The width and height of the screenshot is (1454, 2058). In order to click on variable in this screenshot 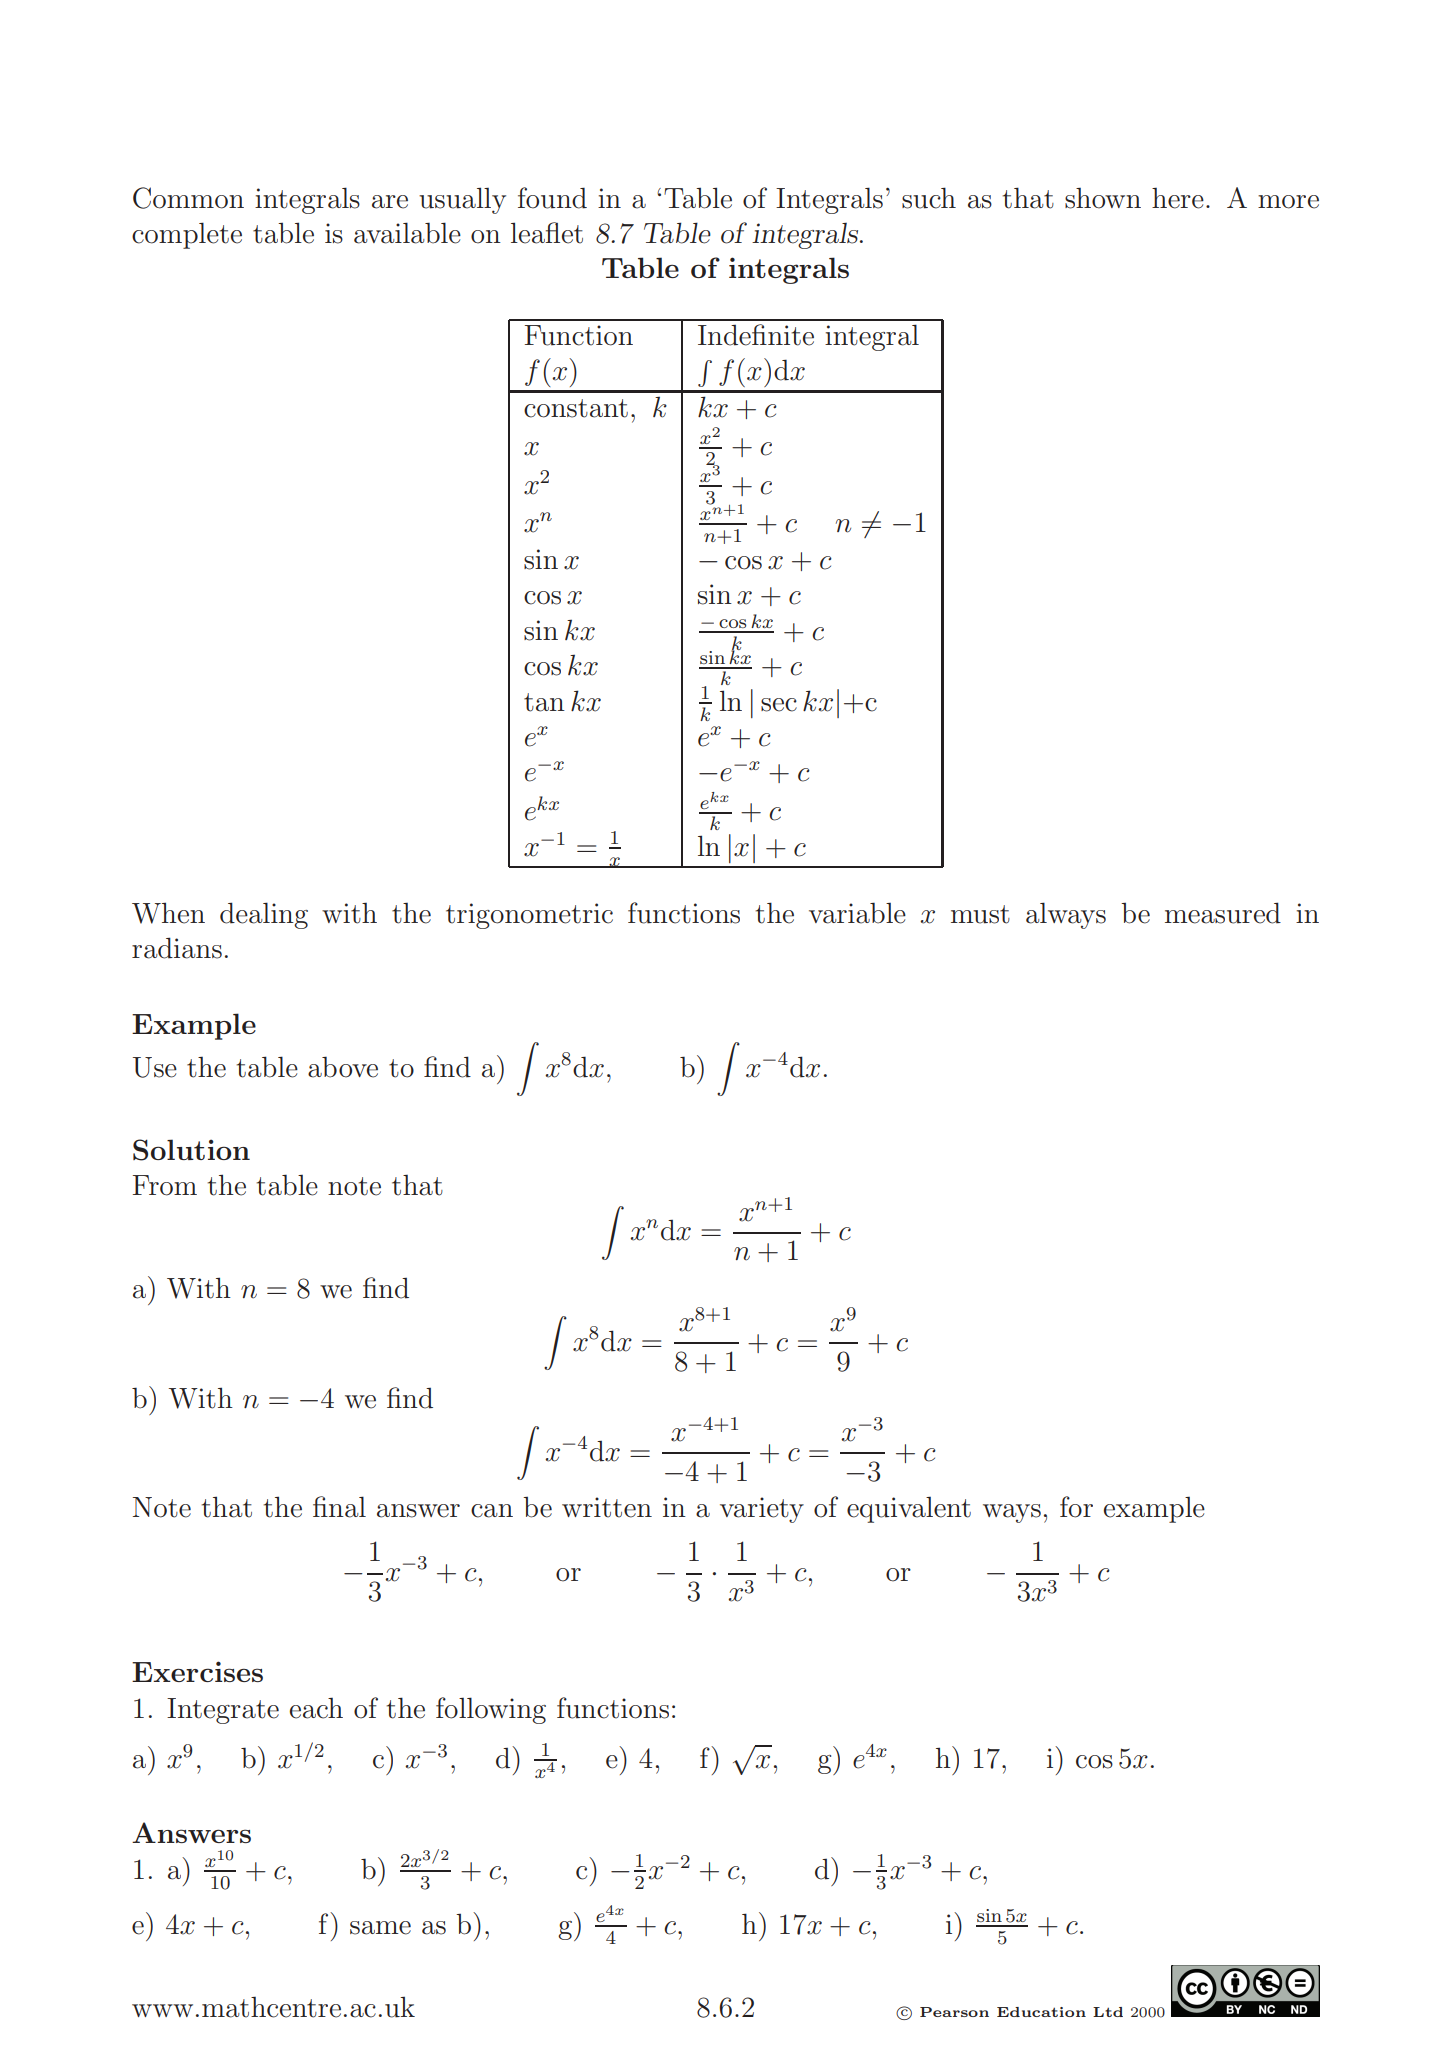, I will do `click(857, 913)`.
